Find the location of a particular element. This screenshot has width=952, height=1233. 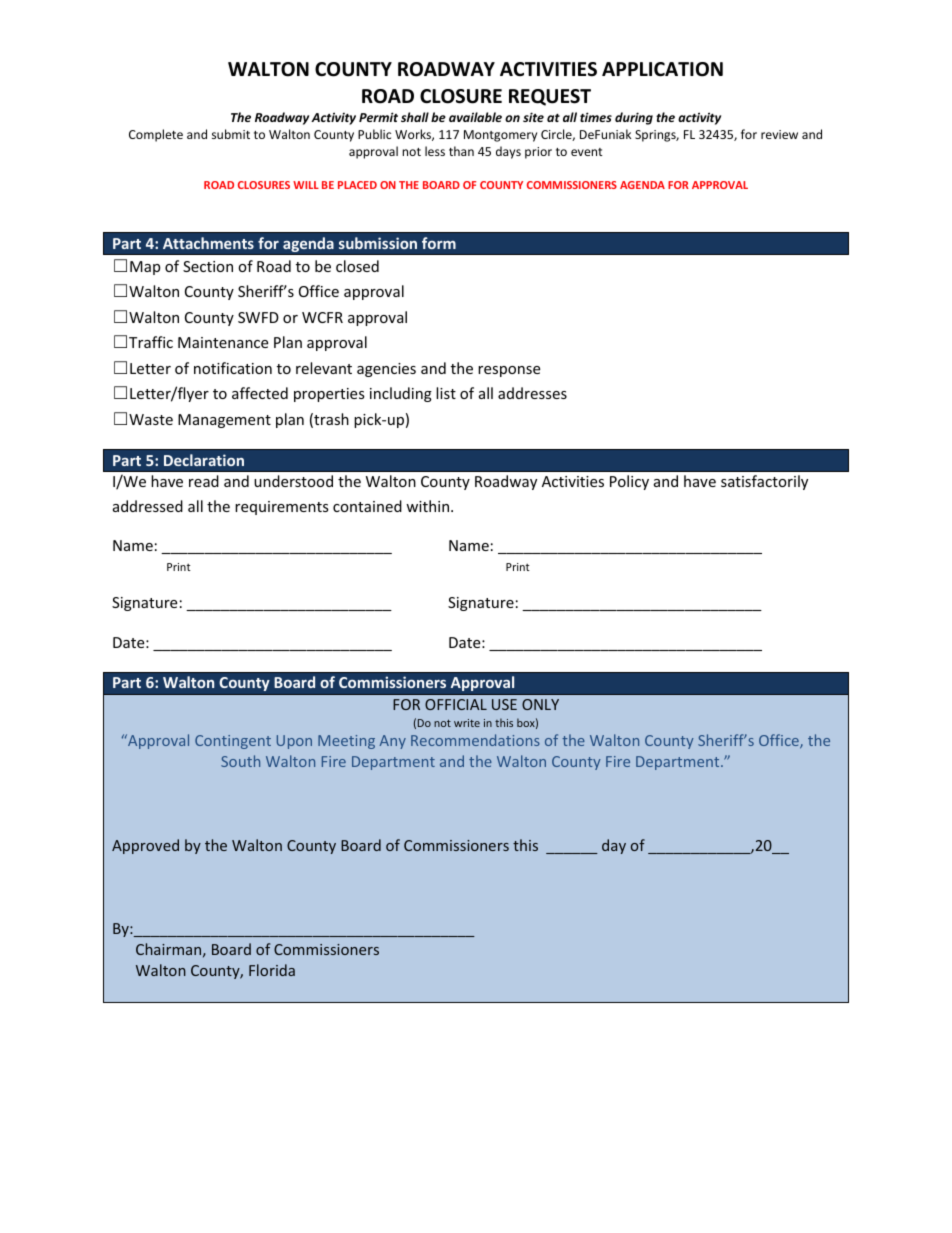

Management is located at coordinates (224, 421).
